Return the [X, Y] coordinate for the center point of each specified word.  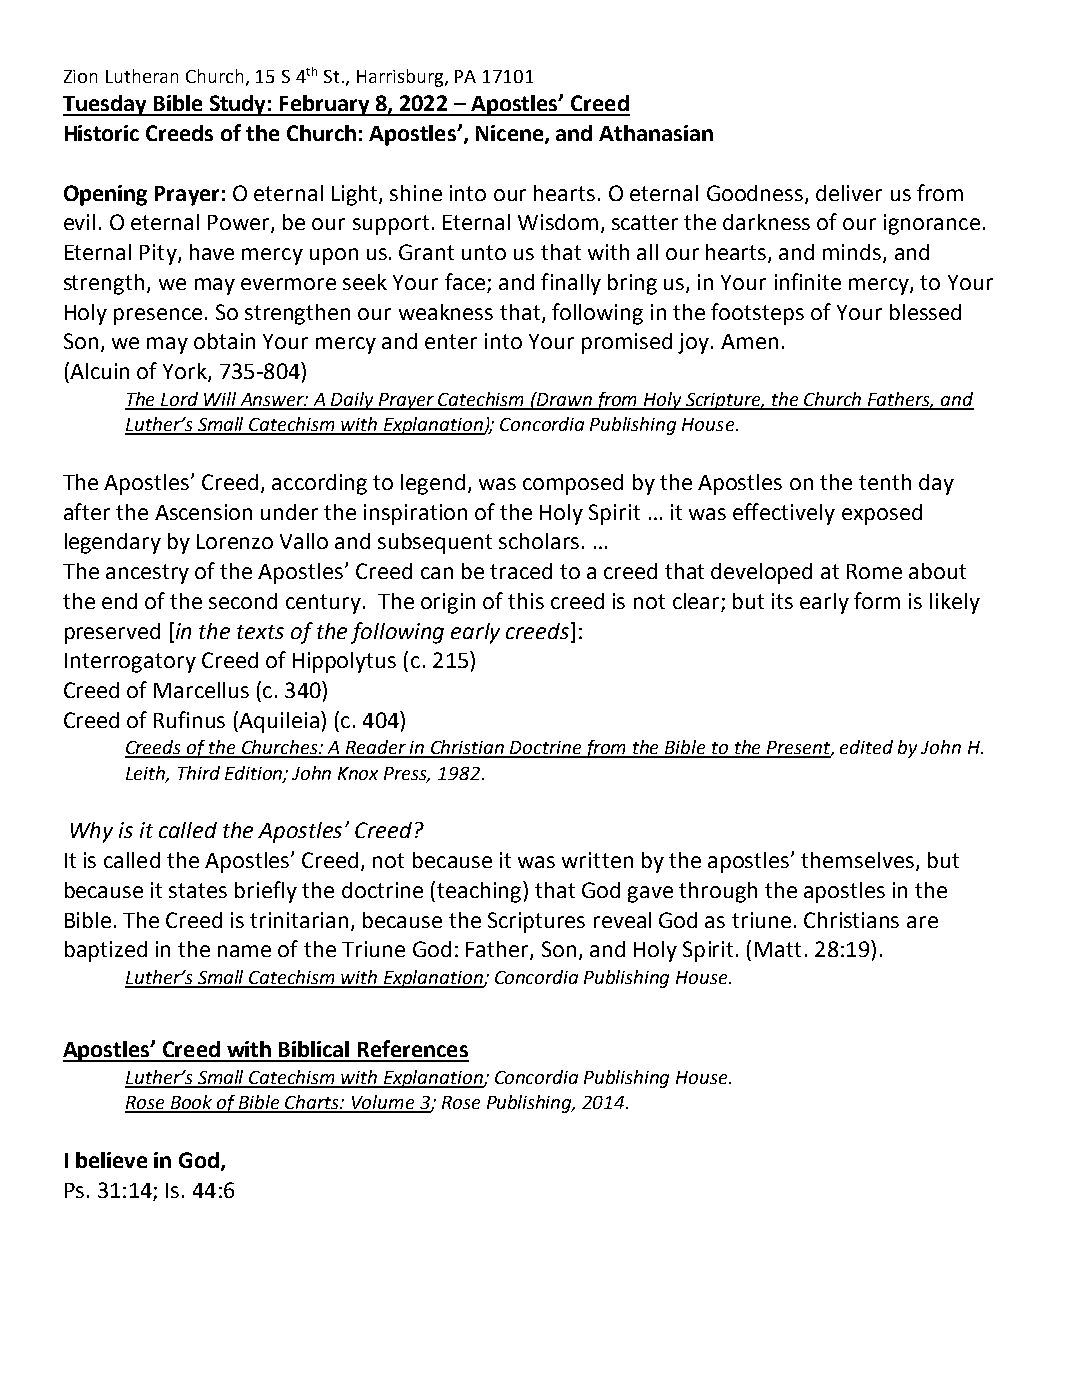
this [526, 601]
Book [192, 1103]
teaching [480, 892]
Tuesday [106, 105]
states [198, 890]
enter [451, 341]
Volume [383, 1103]
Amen [749, 341]
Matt [778, 949]
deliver [849, 193]
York [186, 372]
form [877, 600]
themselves [857, 860]
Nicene [511, 134]
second [243, 601]
